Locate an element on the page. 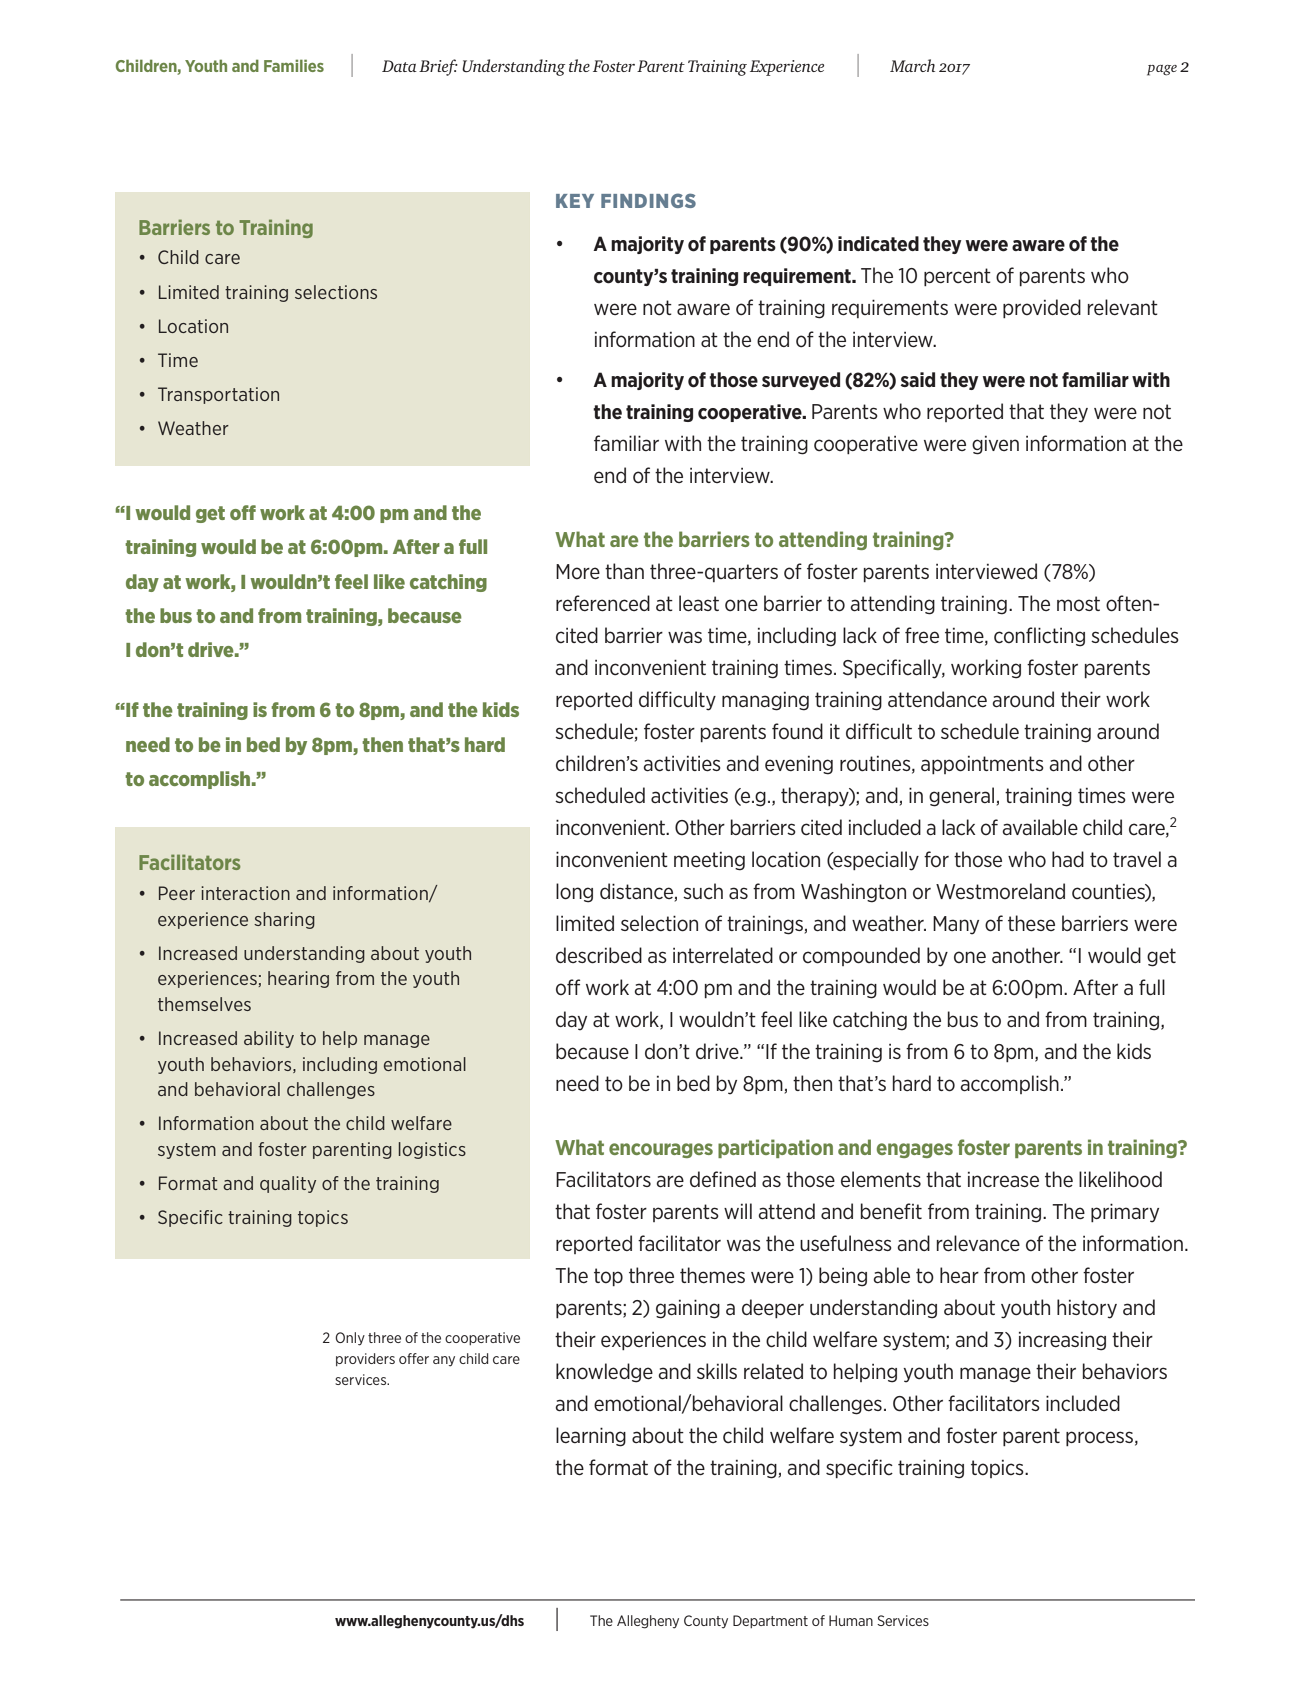 This document has height=1689, width=1305. providers is located at coordinates (365, 1359).
